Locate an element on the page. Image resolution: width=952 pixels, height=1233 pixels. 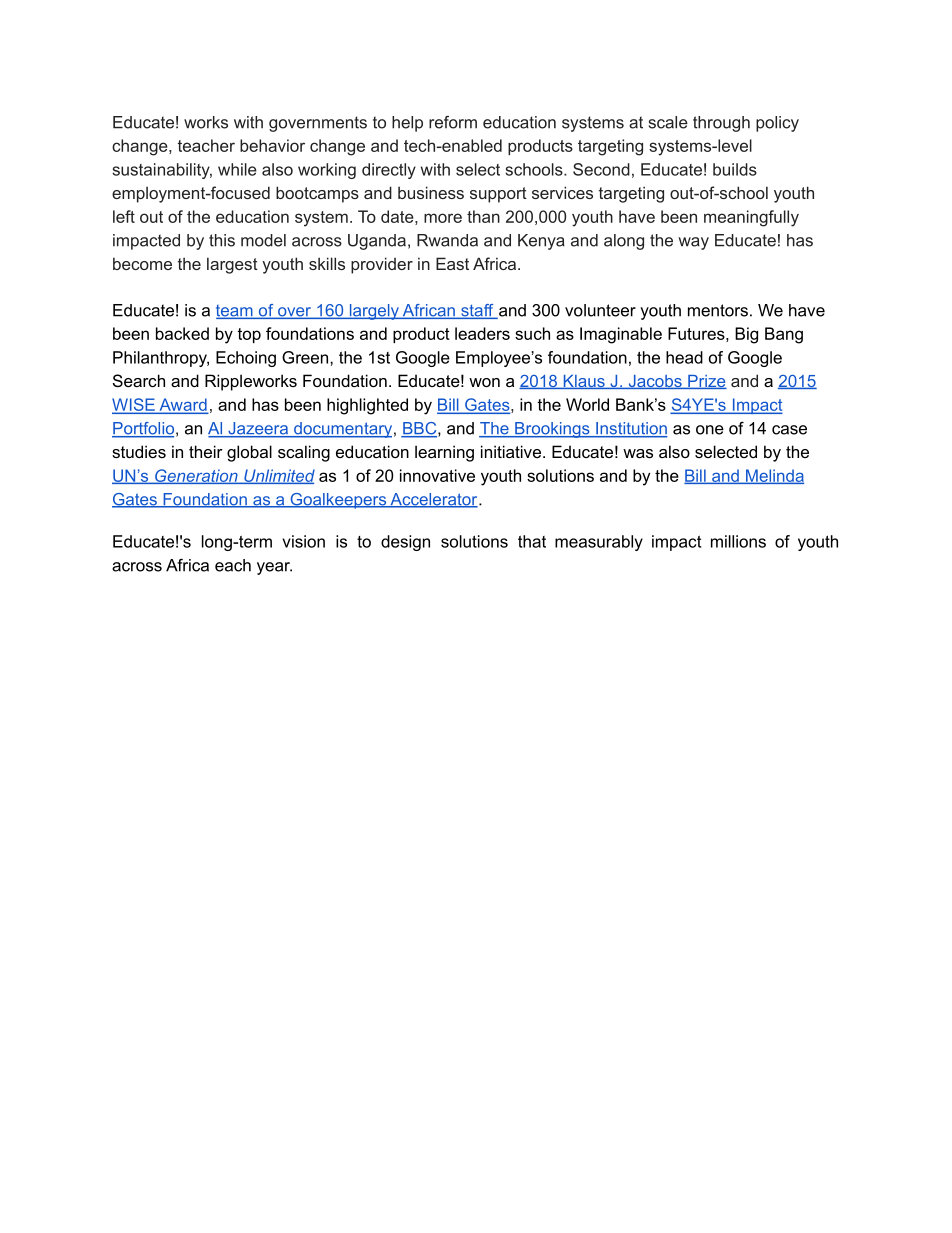
design is located at coordinates (405, 543).
